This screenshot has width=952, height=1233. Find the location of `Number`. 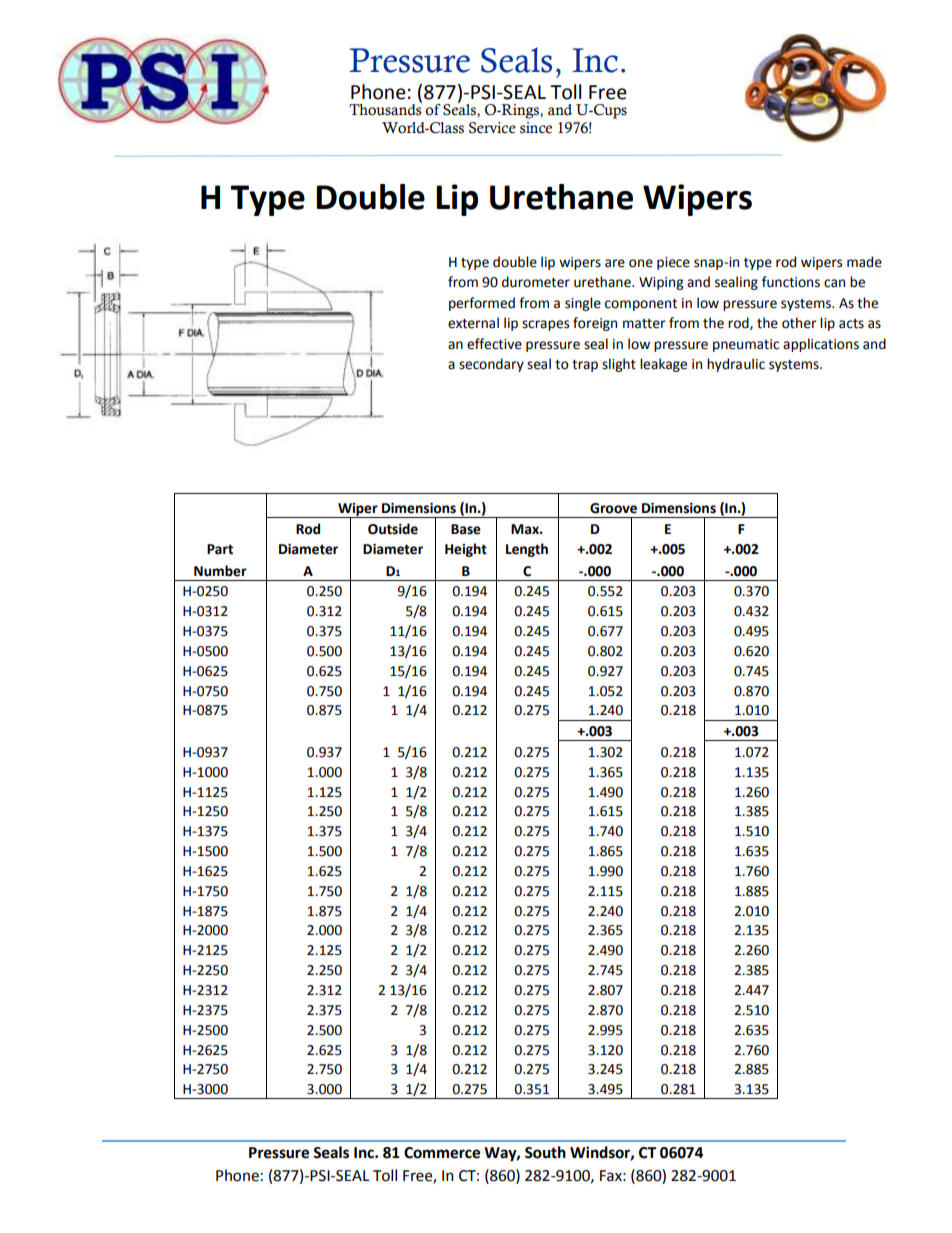

Number is located at coordinates (220, 571).
